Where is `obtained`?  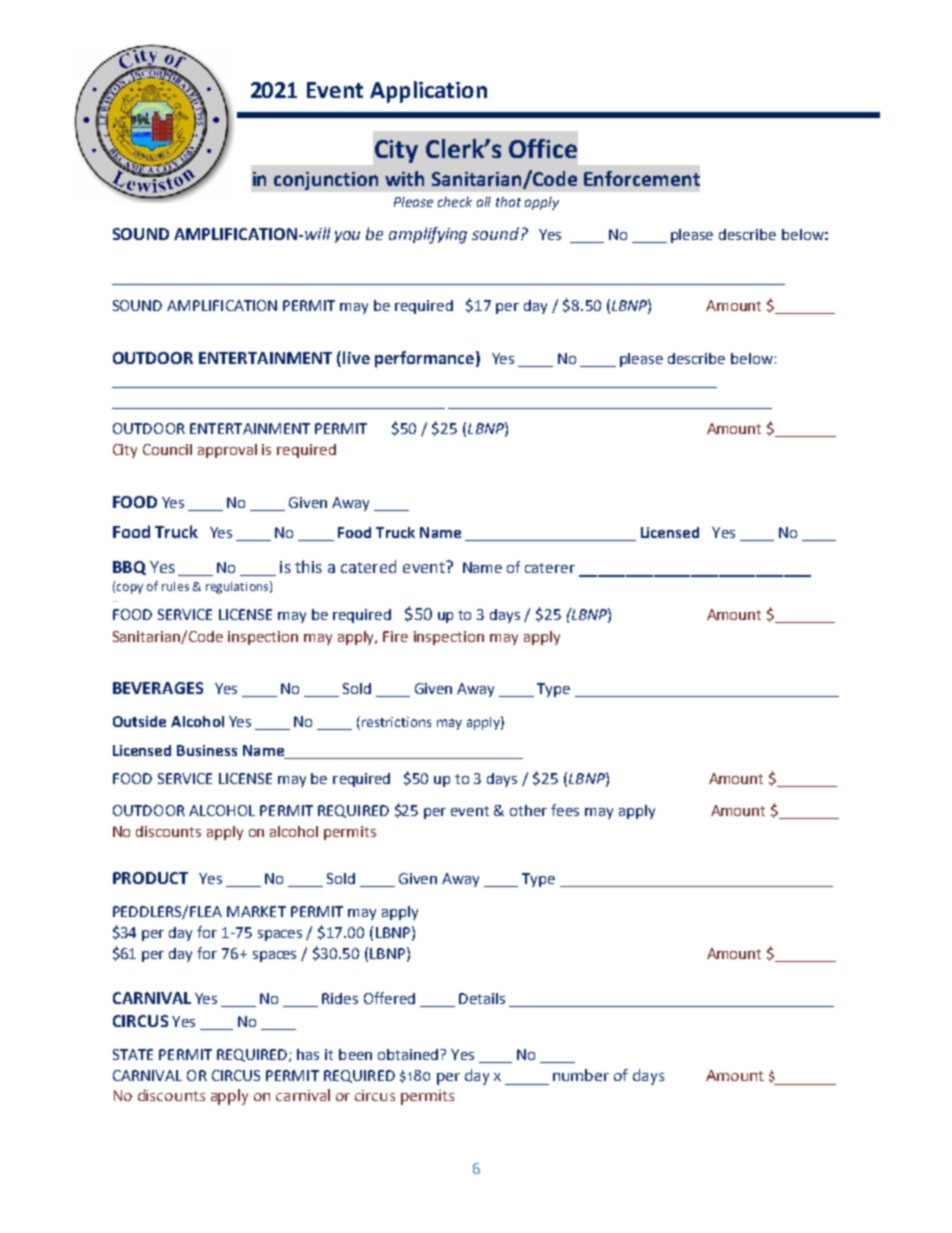
obtained is located at coordinates (409, 1054).
